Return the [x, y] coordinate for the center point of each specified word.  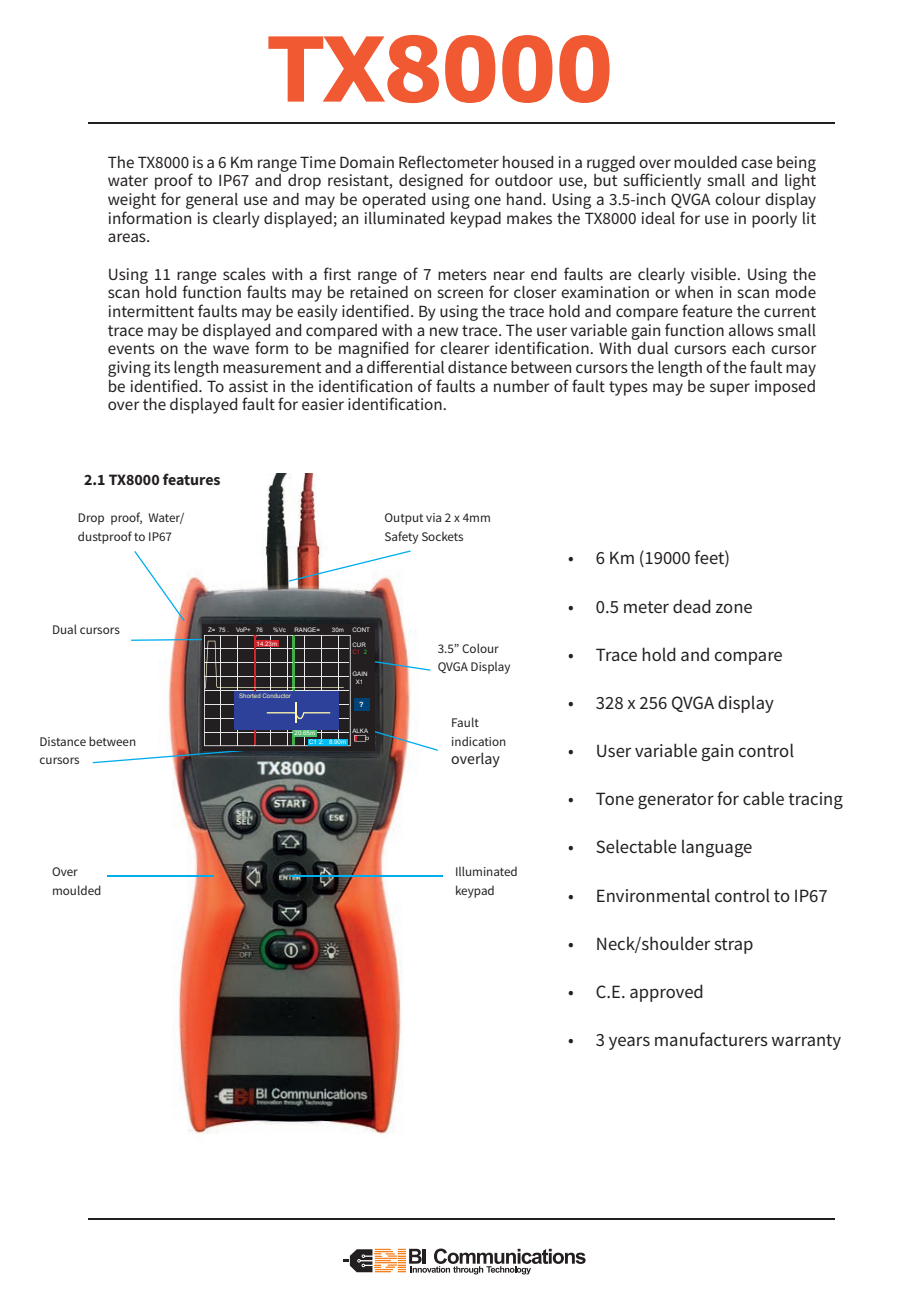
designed [431, 182]
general [212, 201]
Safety [401, 537]
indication [479, 741]
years [629, 1043]
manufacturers [711, 1039]
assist [248, 386]
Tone [615, 798]
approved [666, 993]
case [757, 163]
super [730, 389]
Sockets [442, 536]
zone [734, 608]
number [521, 386]
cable [763, 798]
